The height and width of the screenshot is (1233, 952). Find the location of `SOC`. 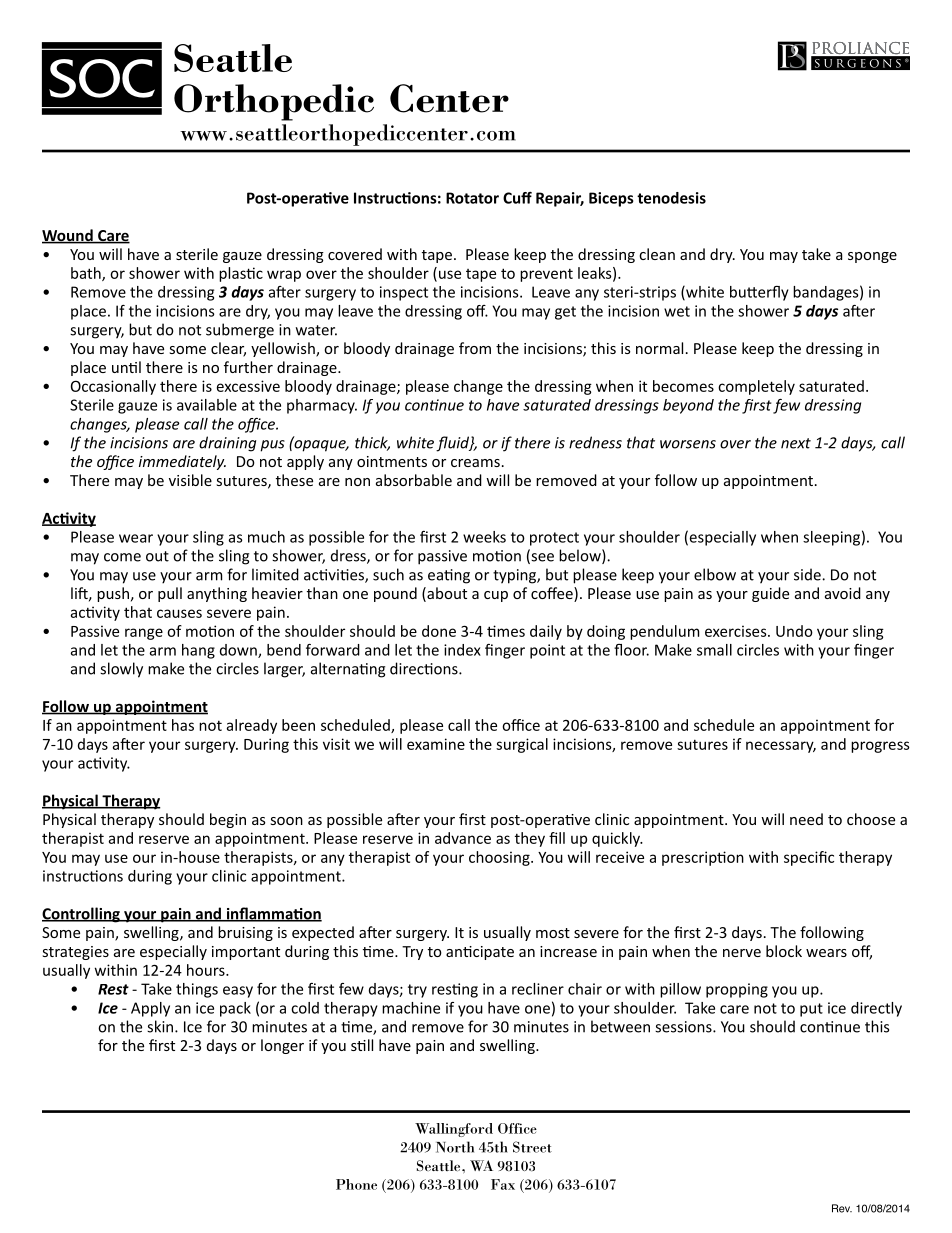

SOC is located at coordinates (102, 78).
